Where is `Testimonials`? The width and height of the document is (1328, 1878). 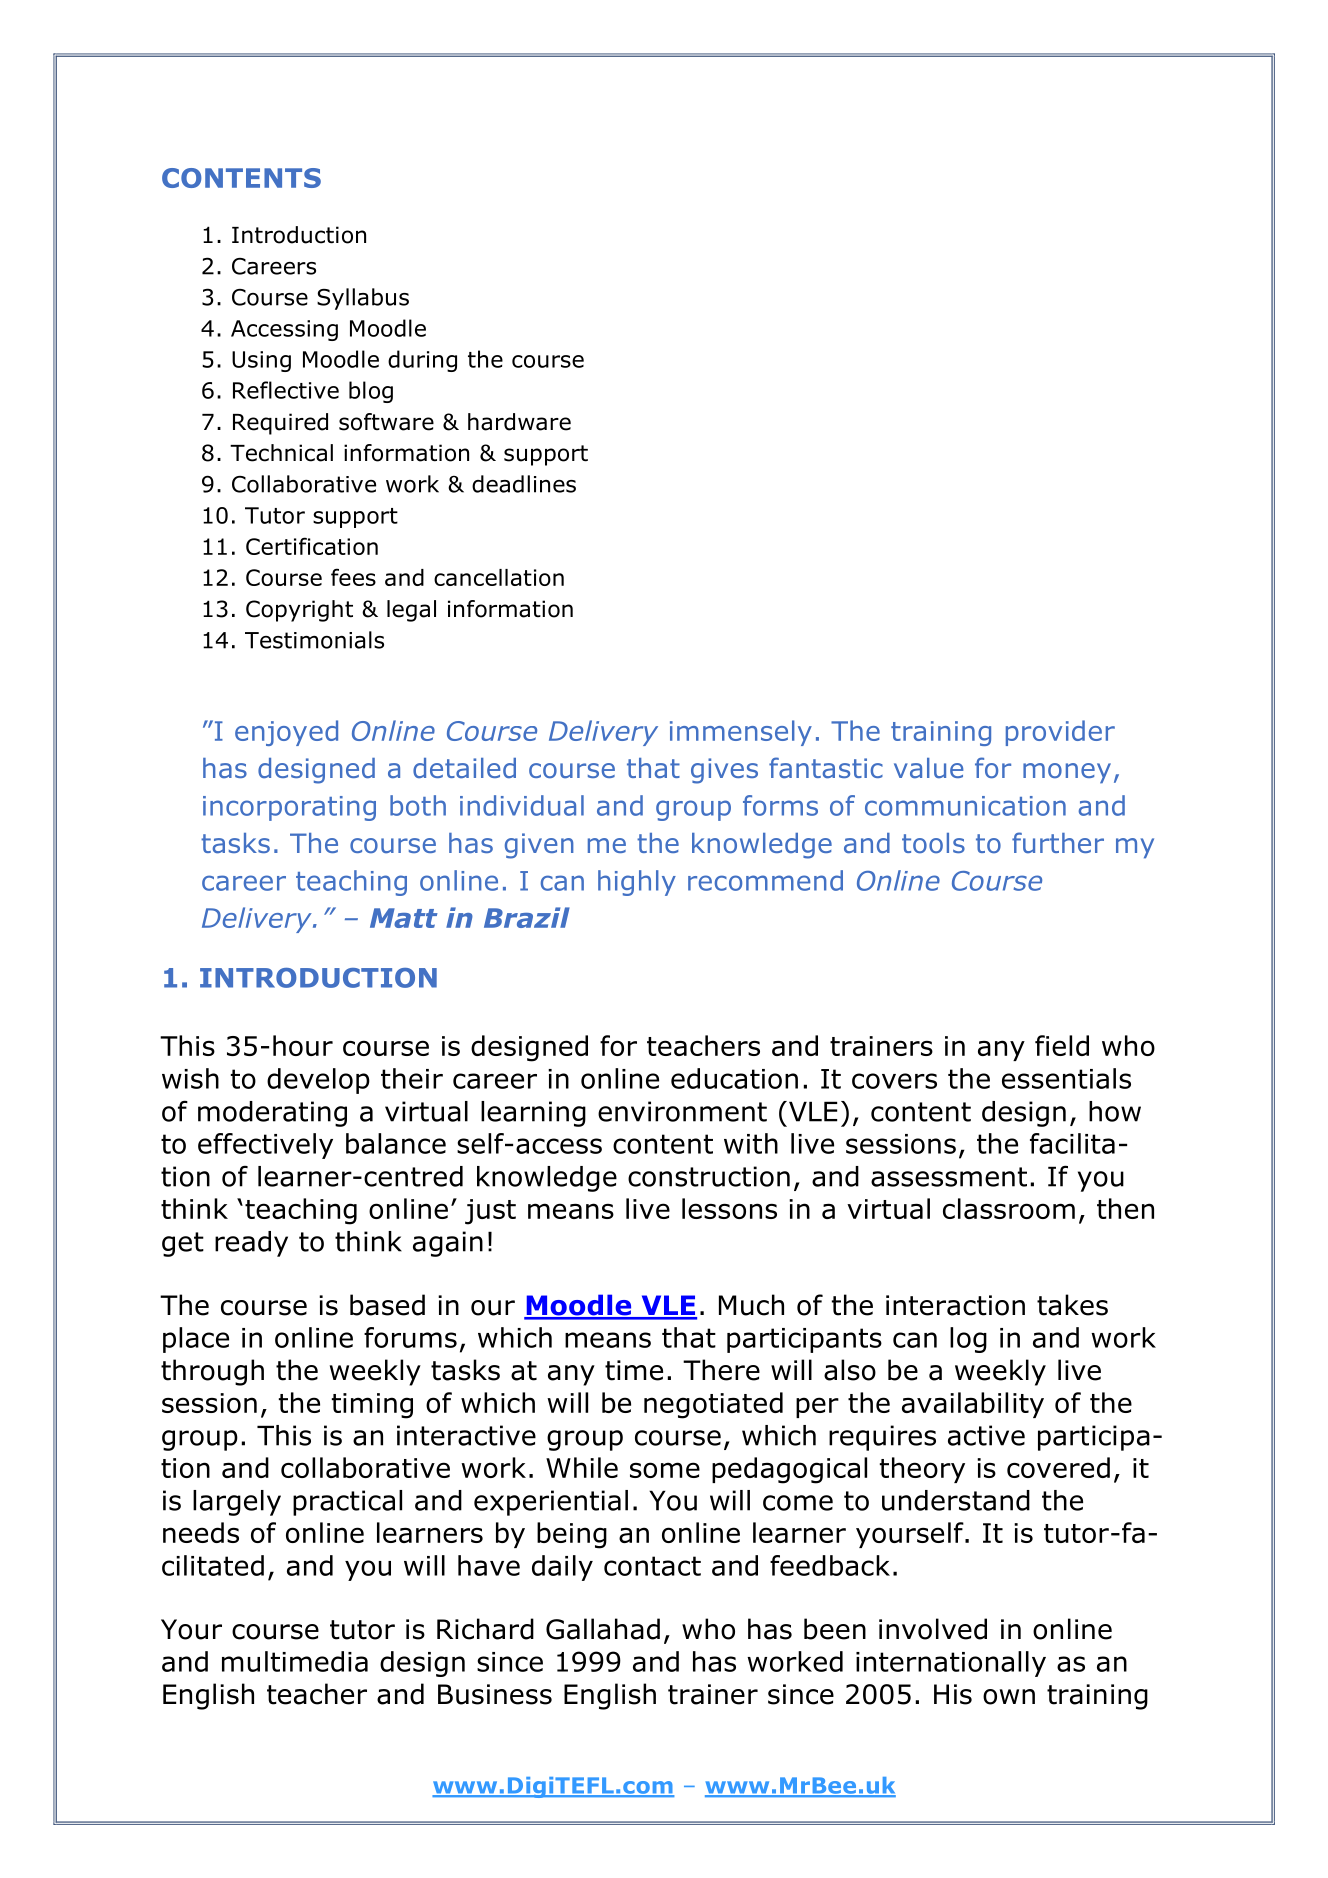
Testimonials is located at coordinates (314, 640).
